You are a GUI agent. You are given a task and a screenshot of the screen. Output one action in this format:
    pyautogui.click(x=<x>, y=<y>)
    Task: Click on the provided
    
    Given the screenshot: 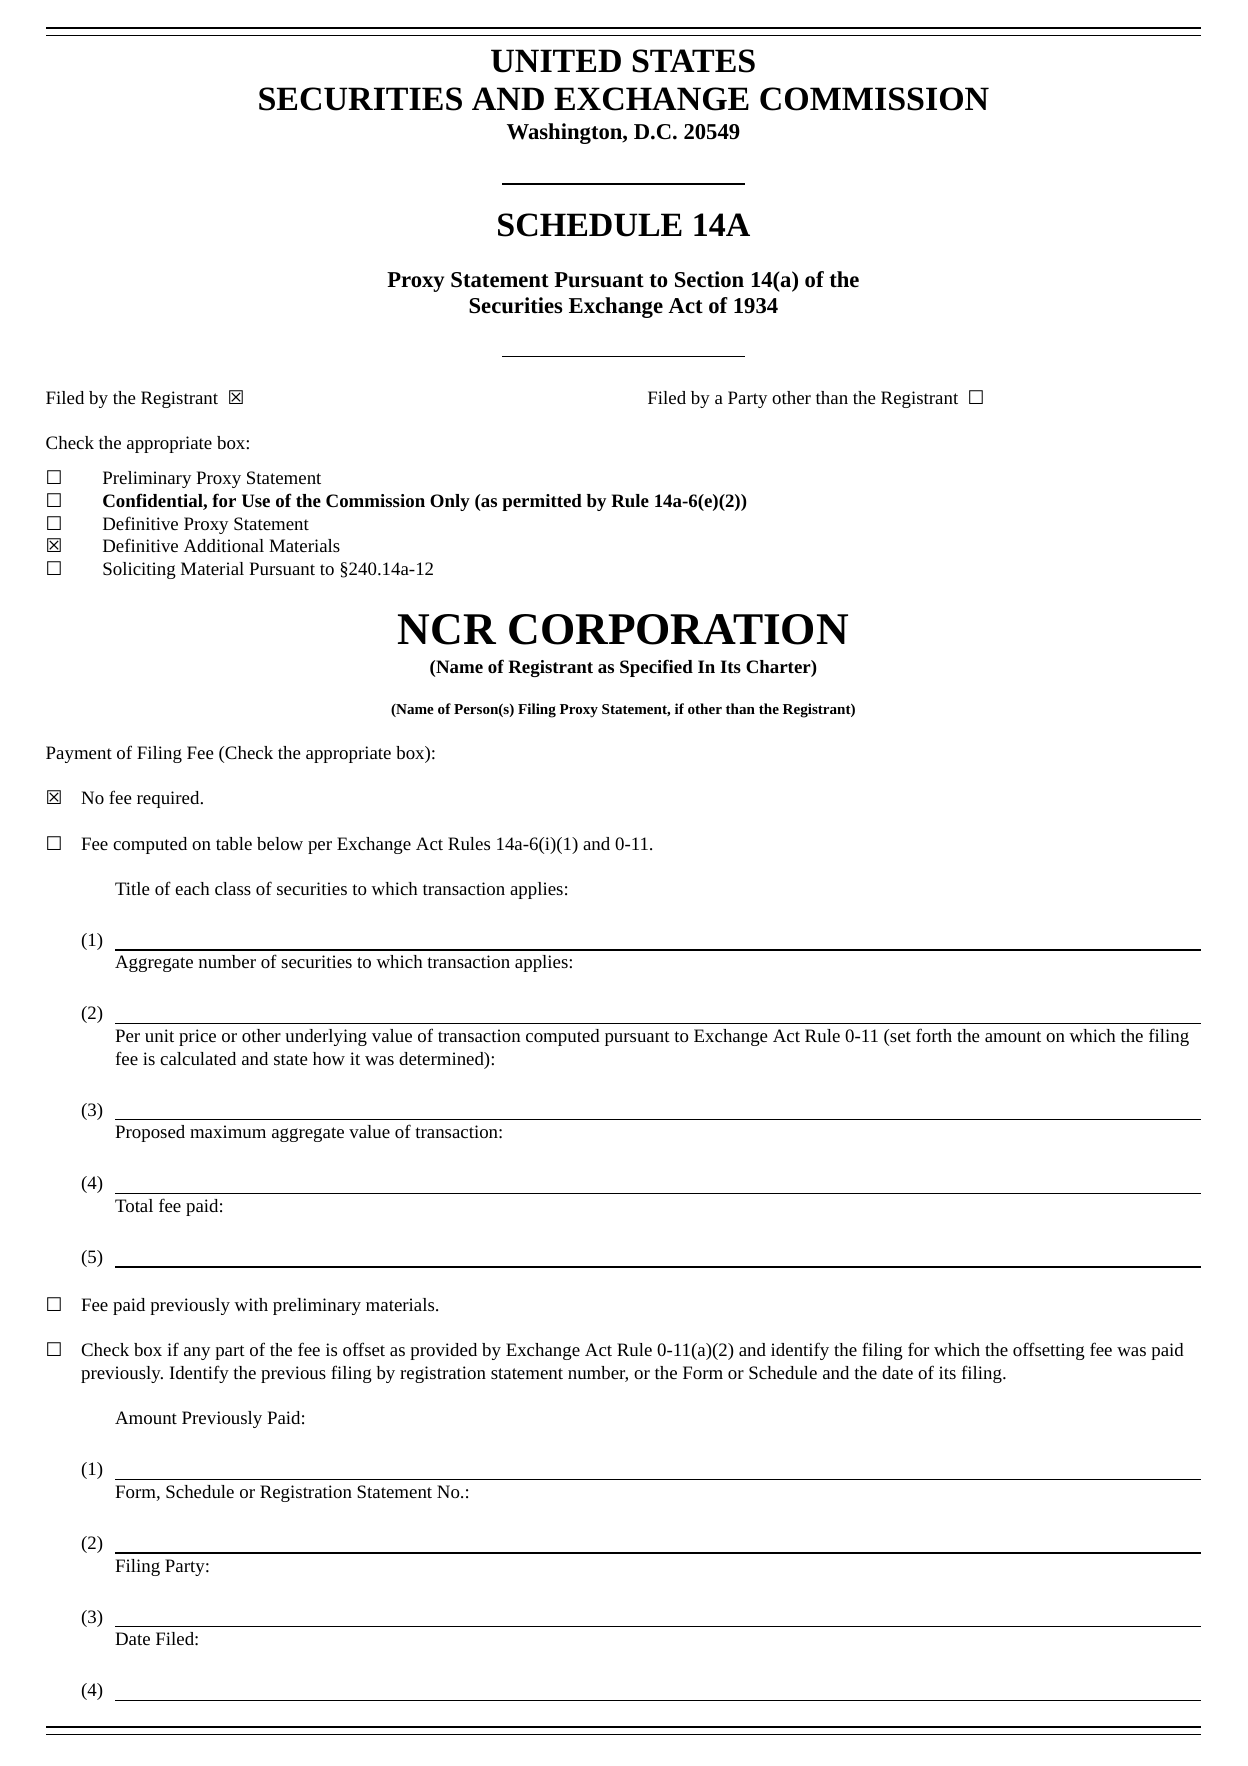 What is the action you would take?
    pyautogui.click(x=443, y=1351)
